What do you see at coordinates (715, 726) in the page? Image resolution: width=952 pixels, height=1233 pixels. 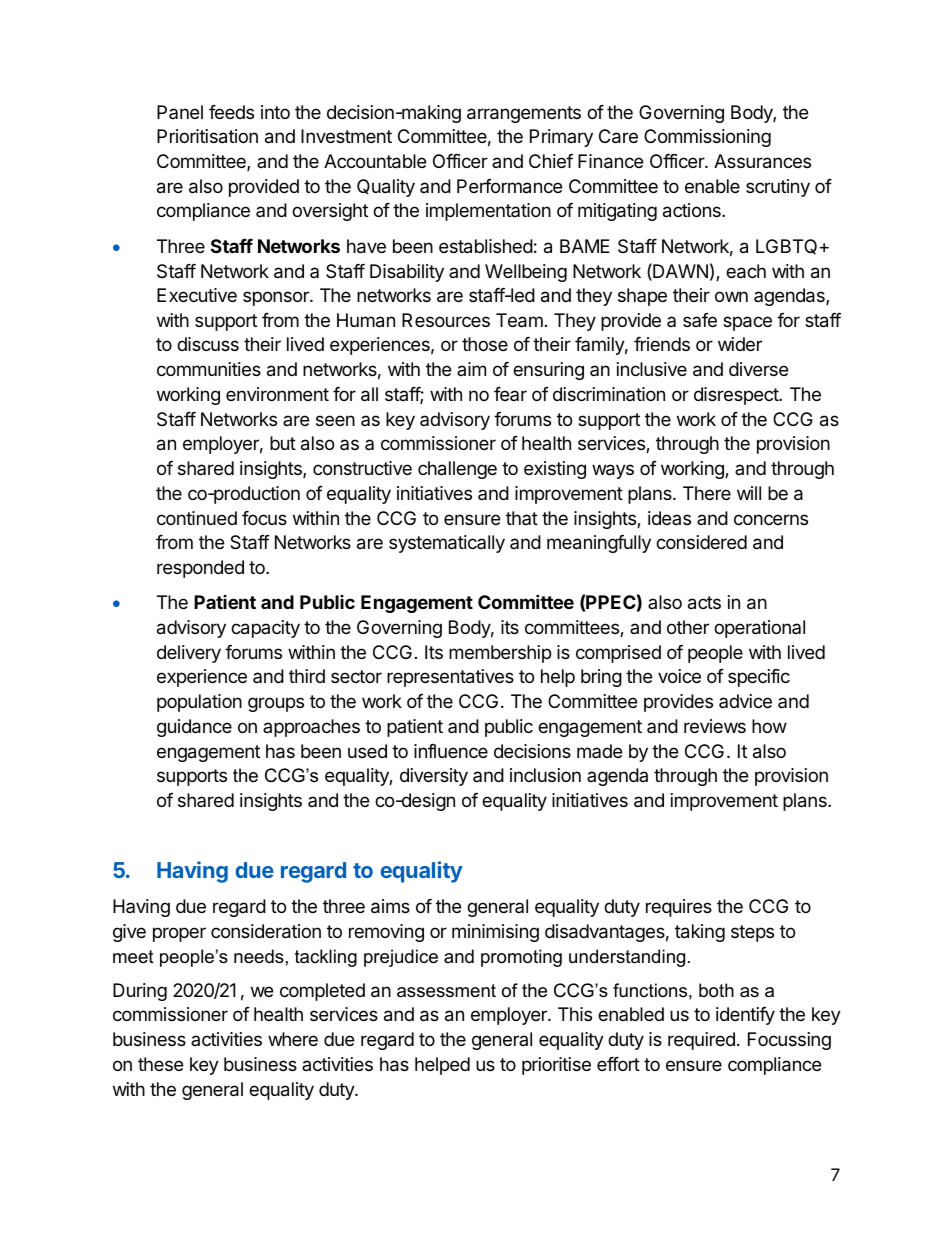 I see `reviews` at bounding box center [715, 726].
